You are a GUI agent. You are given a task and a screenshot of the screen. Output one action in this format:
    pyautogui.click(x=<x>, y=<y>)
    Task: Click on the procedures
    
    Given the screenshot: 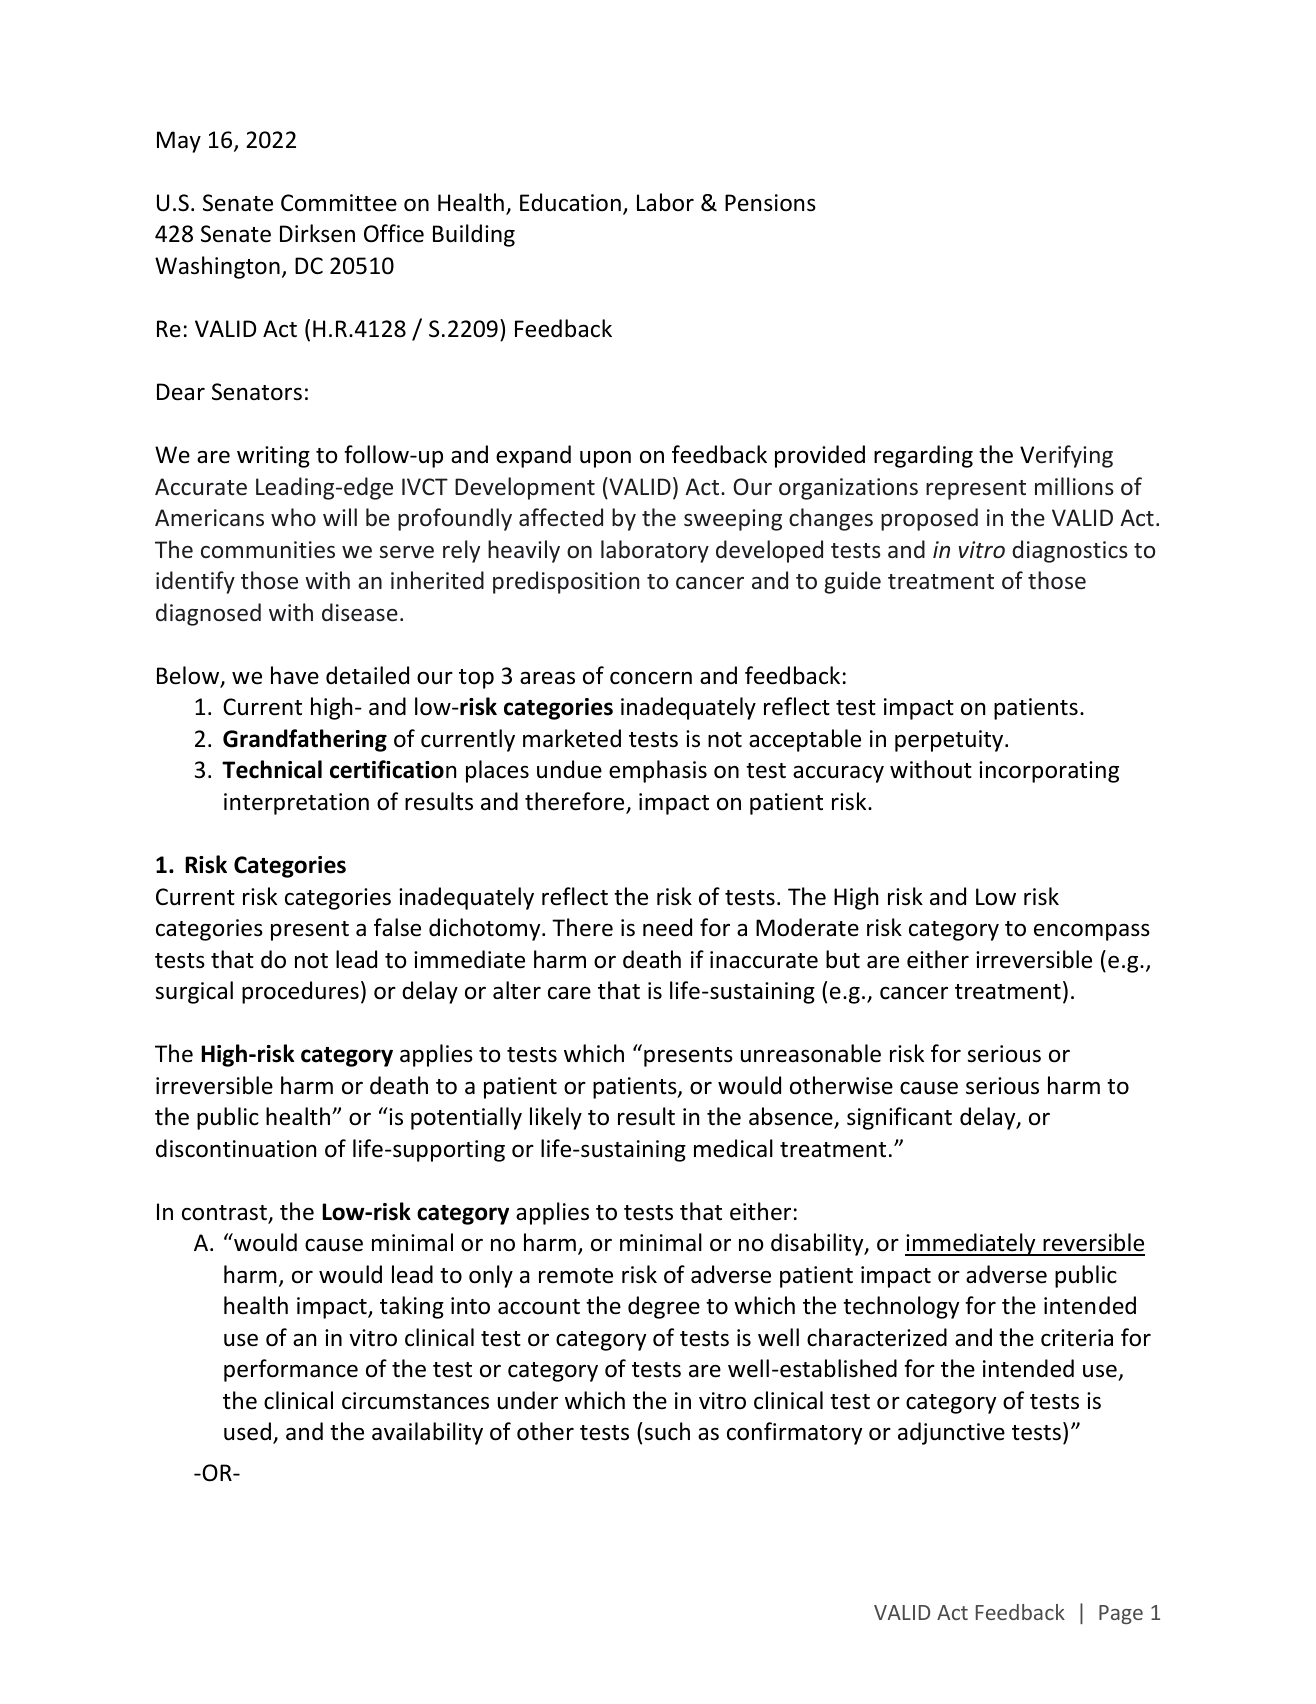 What is the action you would take?
    pyautogui.click(x=300, y=992)
